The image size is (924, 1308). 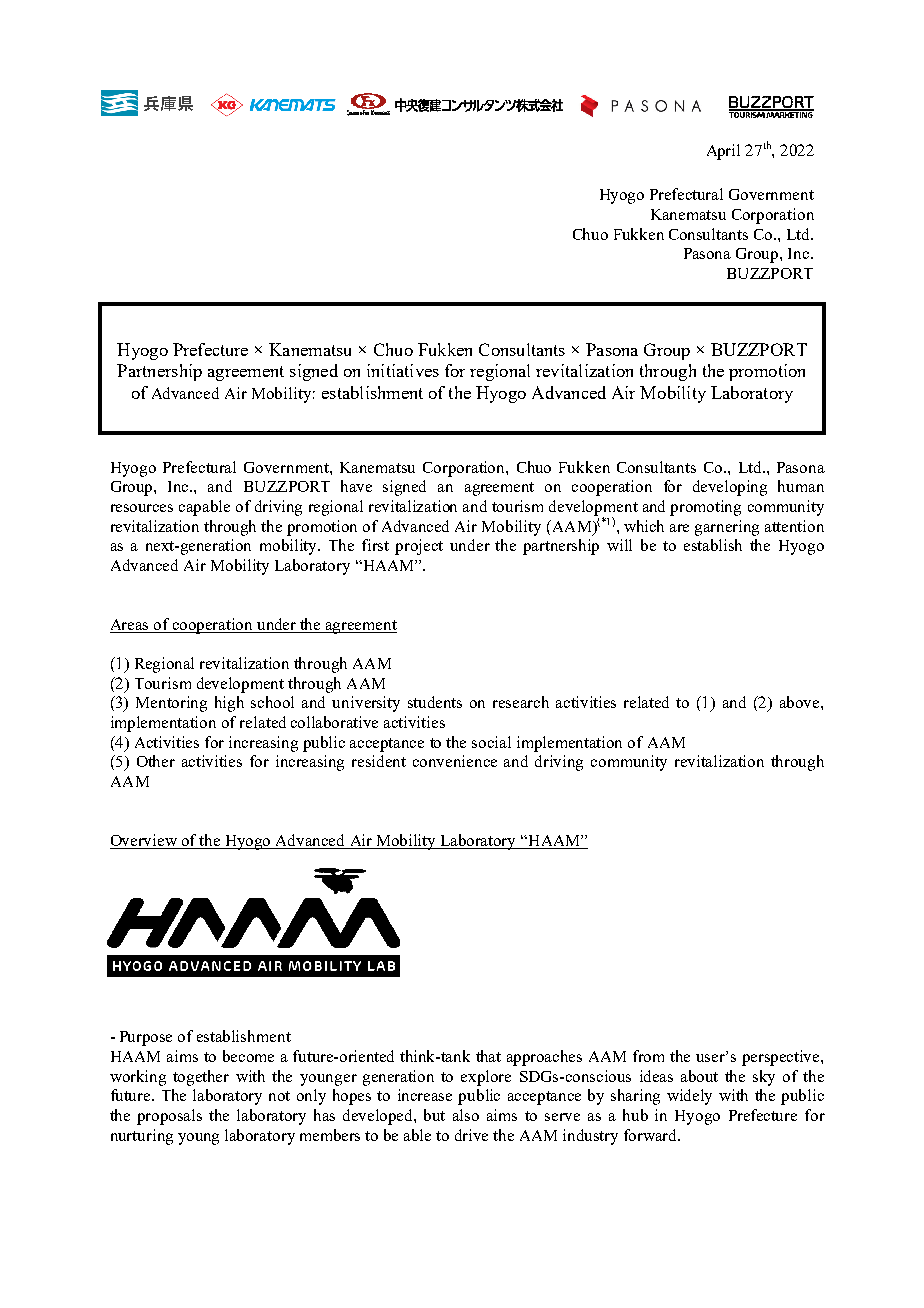 I want to click on initiatives, so click(x=403, y=370).
